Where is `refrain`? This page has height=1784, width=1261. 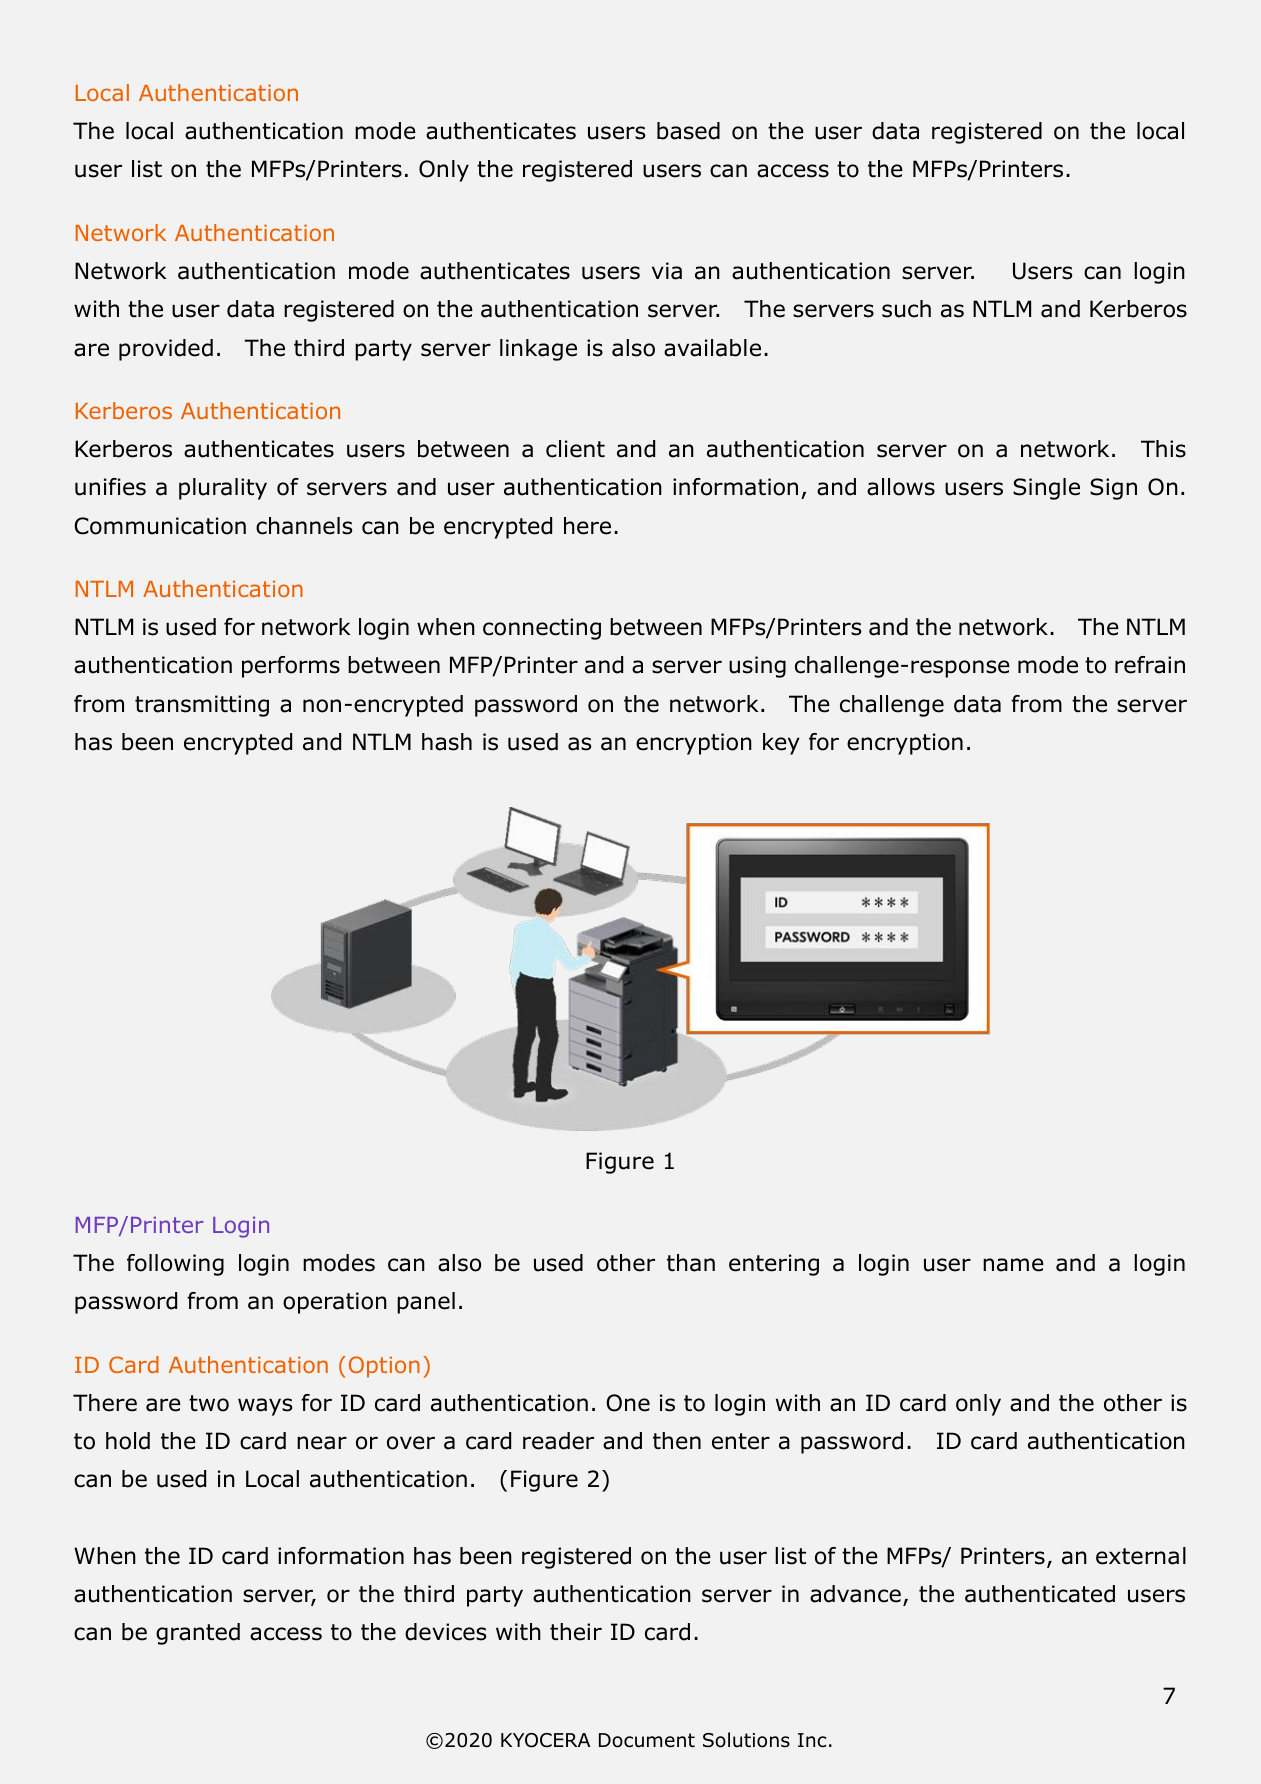 refrain is located at coordinates (1150, 665).
